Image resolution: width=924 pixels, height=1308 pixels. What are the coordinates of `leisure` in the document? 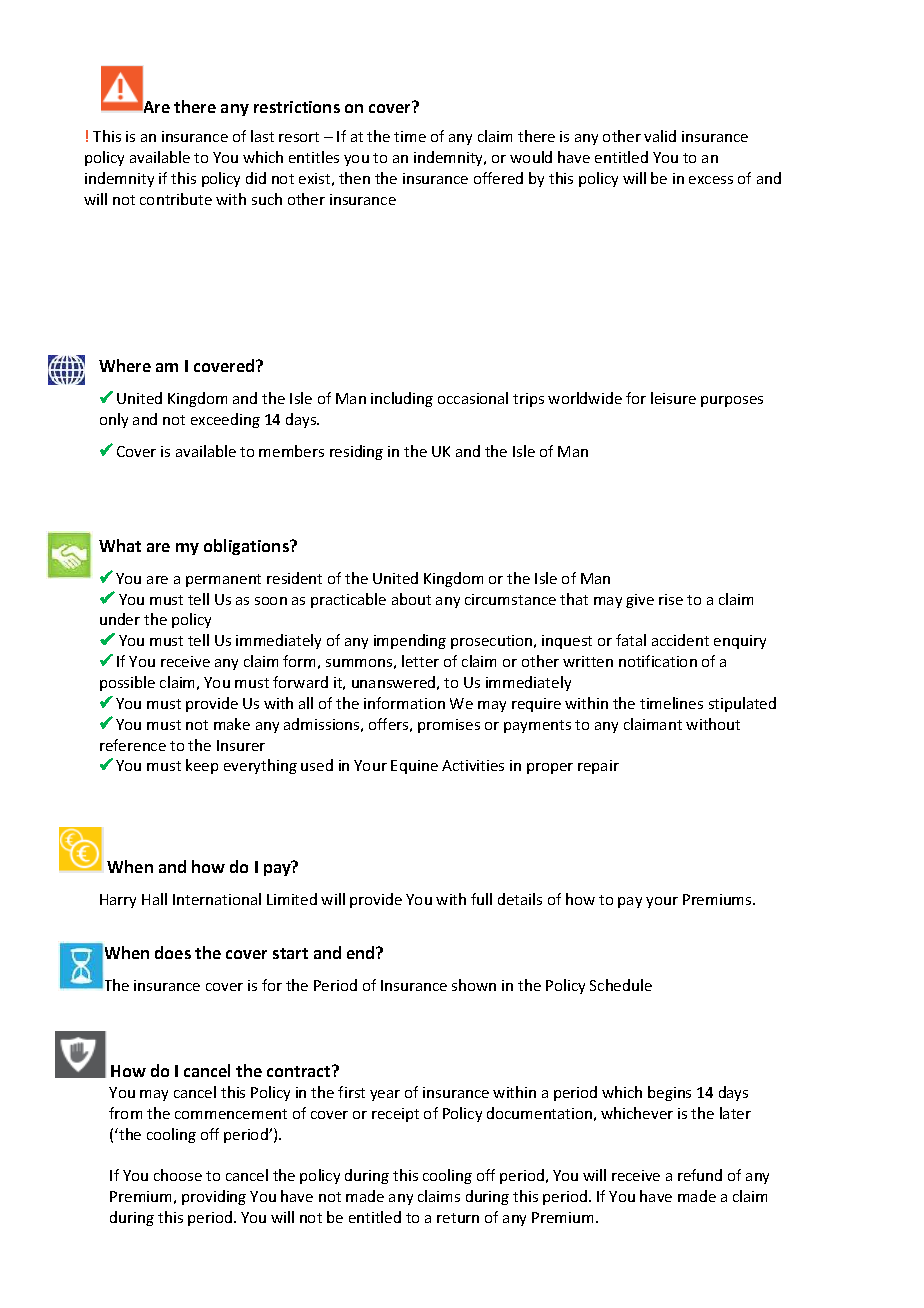 It's located at (673, 398).
